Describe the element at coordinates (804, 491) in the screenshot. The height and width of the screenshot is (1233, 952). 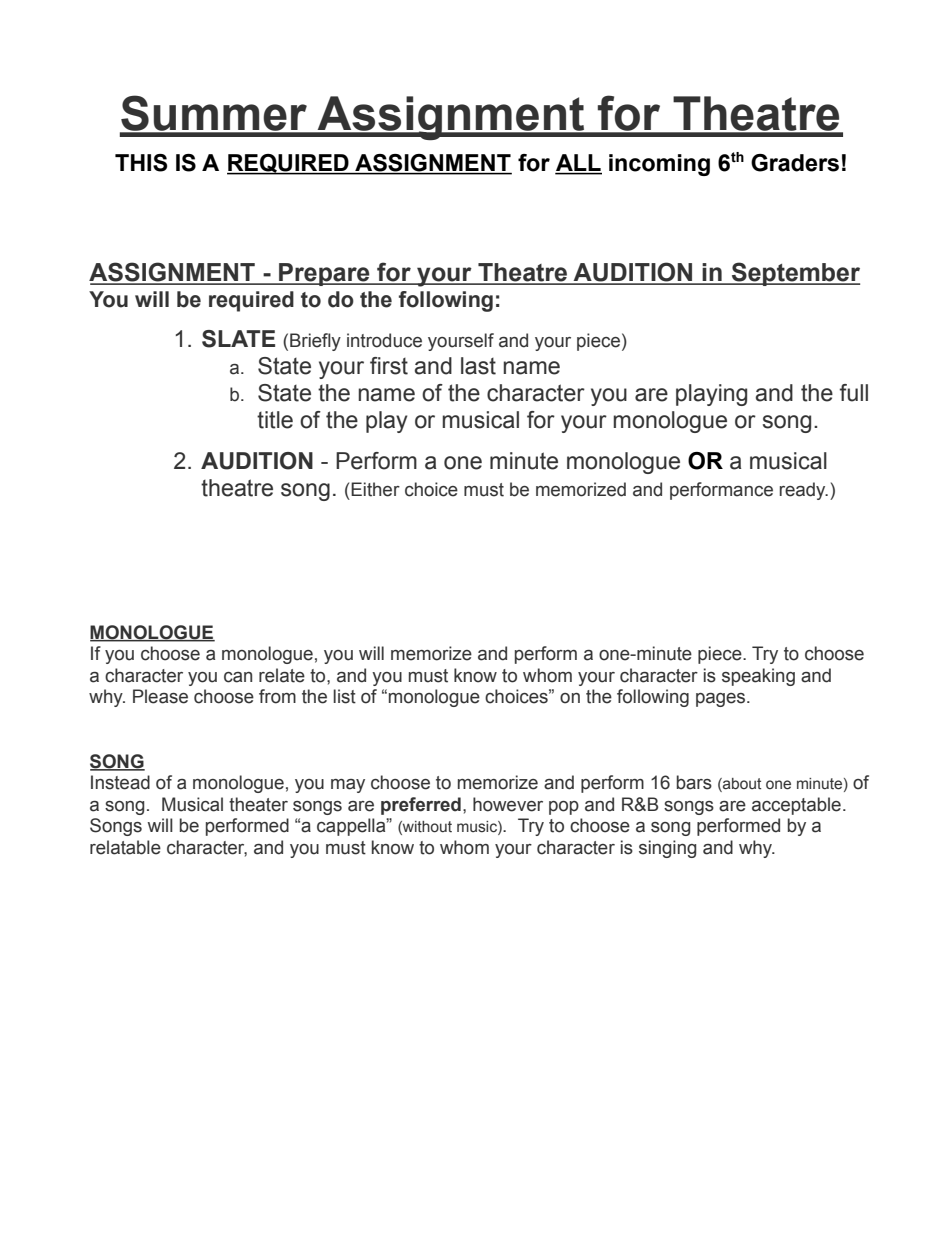
I see `ready` at that location.
